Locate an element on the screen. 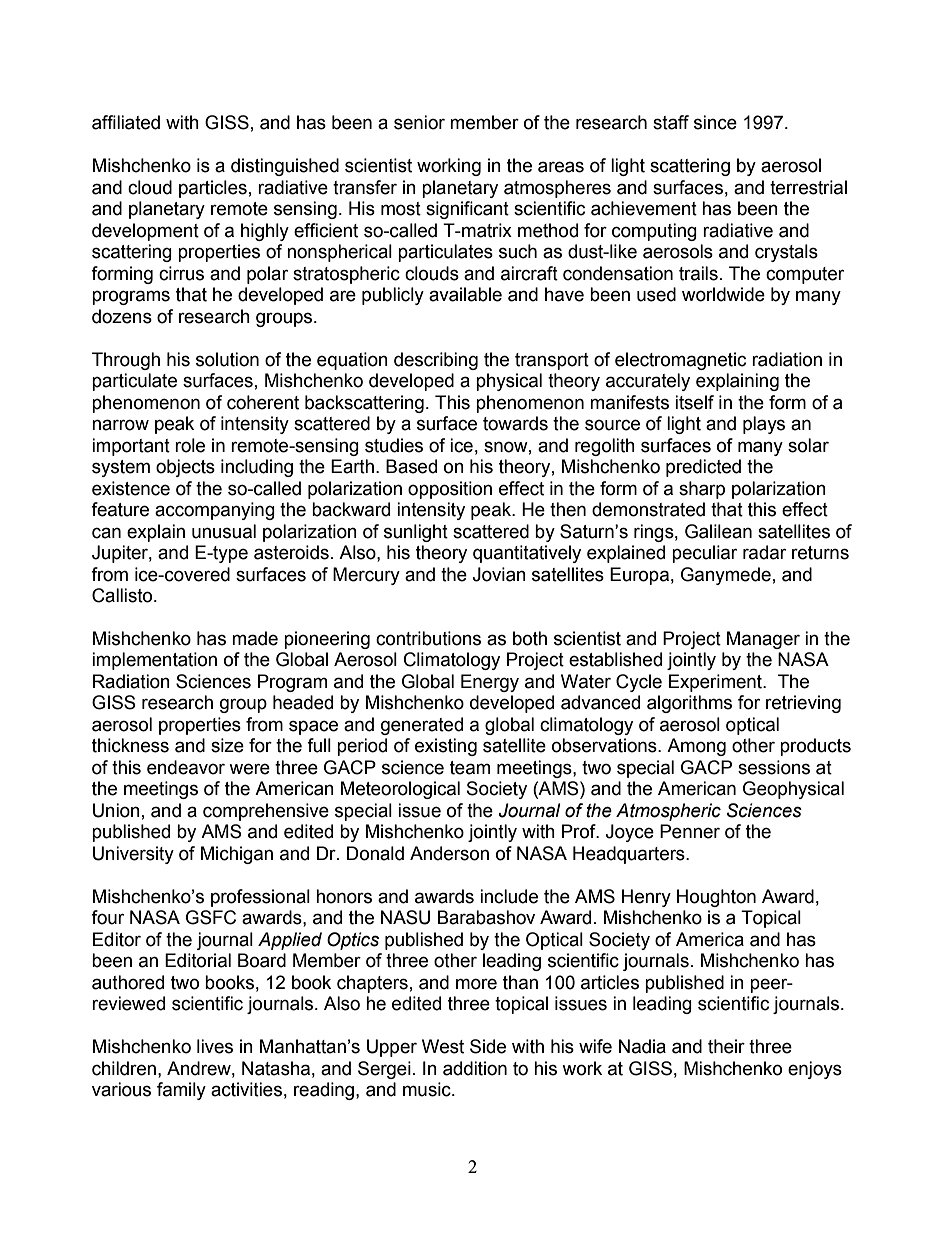 This screenshot has width=952, height=1233. their is located at coordinates (726, 1046).
